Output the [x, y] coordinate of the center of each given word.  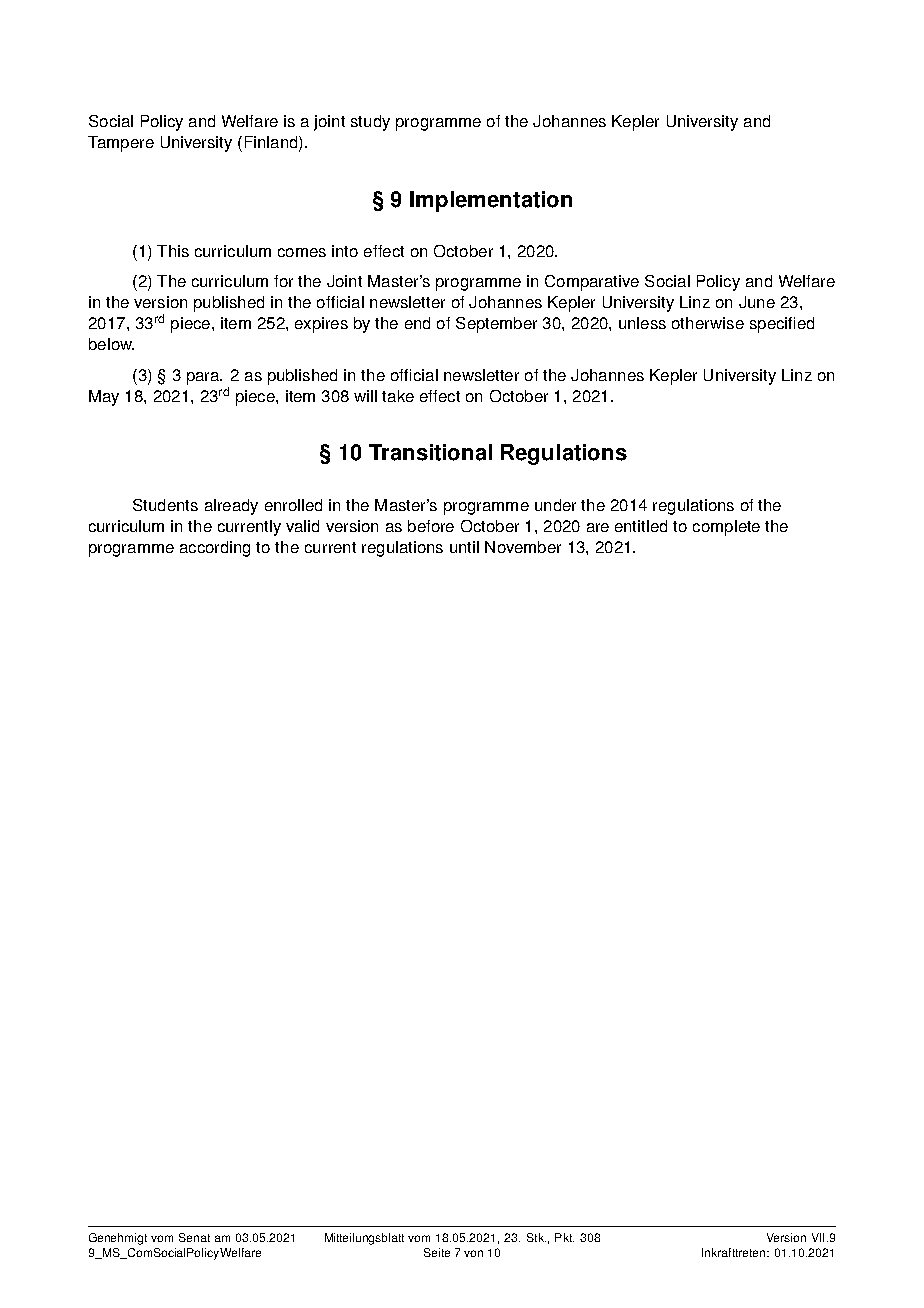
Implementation [491, 201]
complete [726, 528]
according [215, 549]
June [757, 302]
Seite [437, 1252]
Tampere [121, 144]
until [464, 547]
